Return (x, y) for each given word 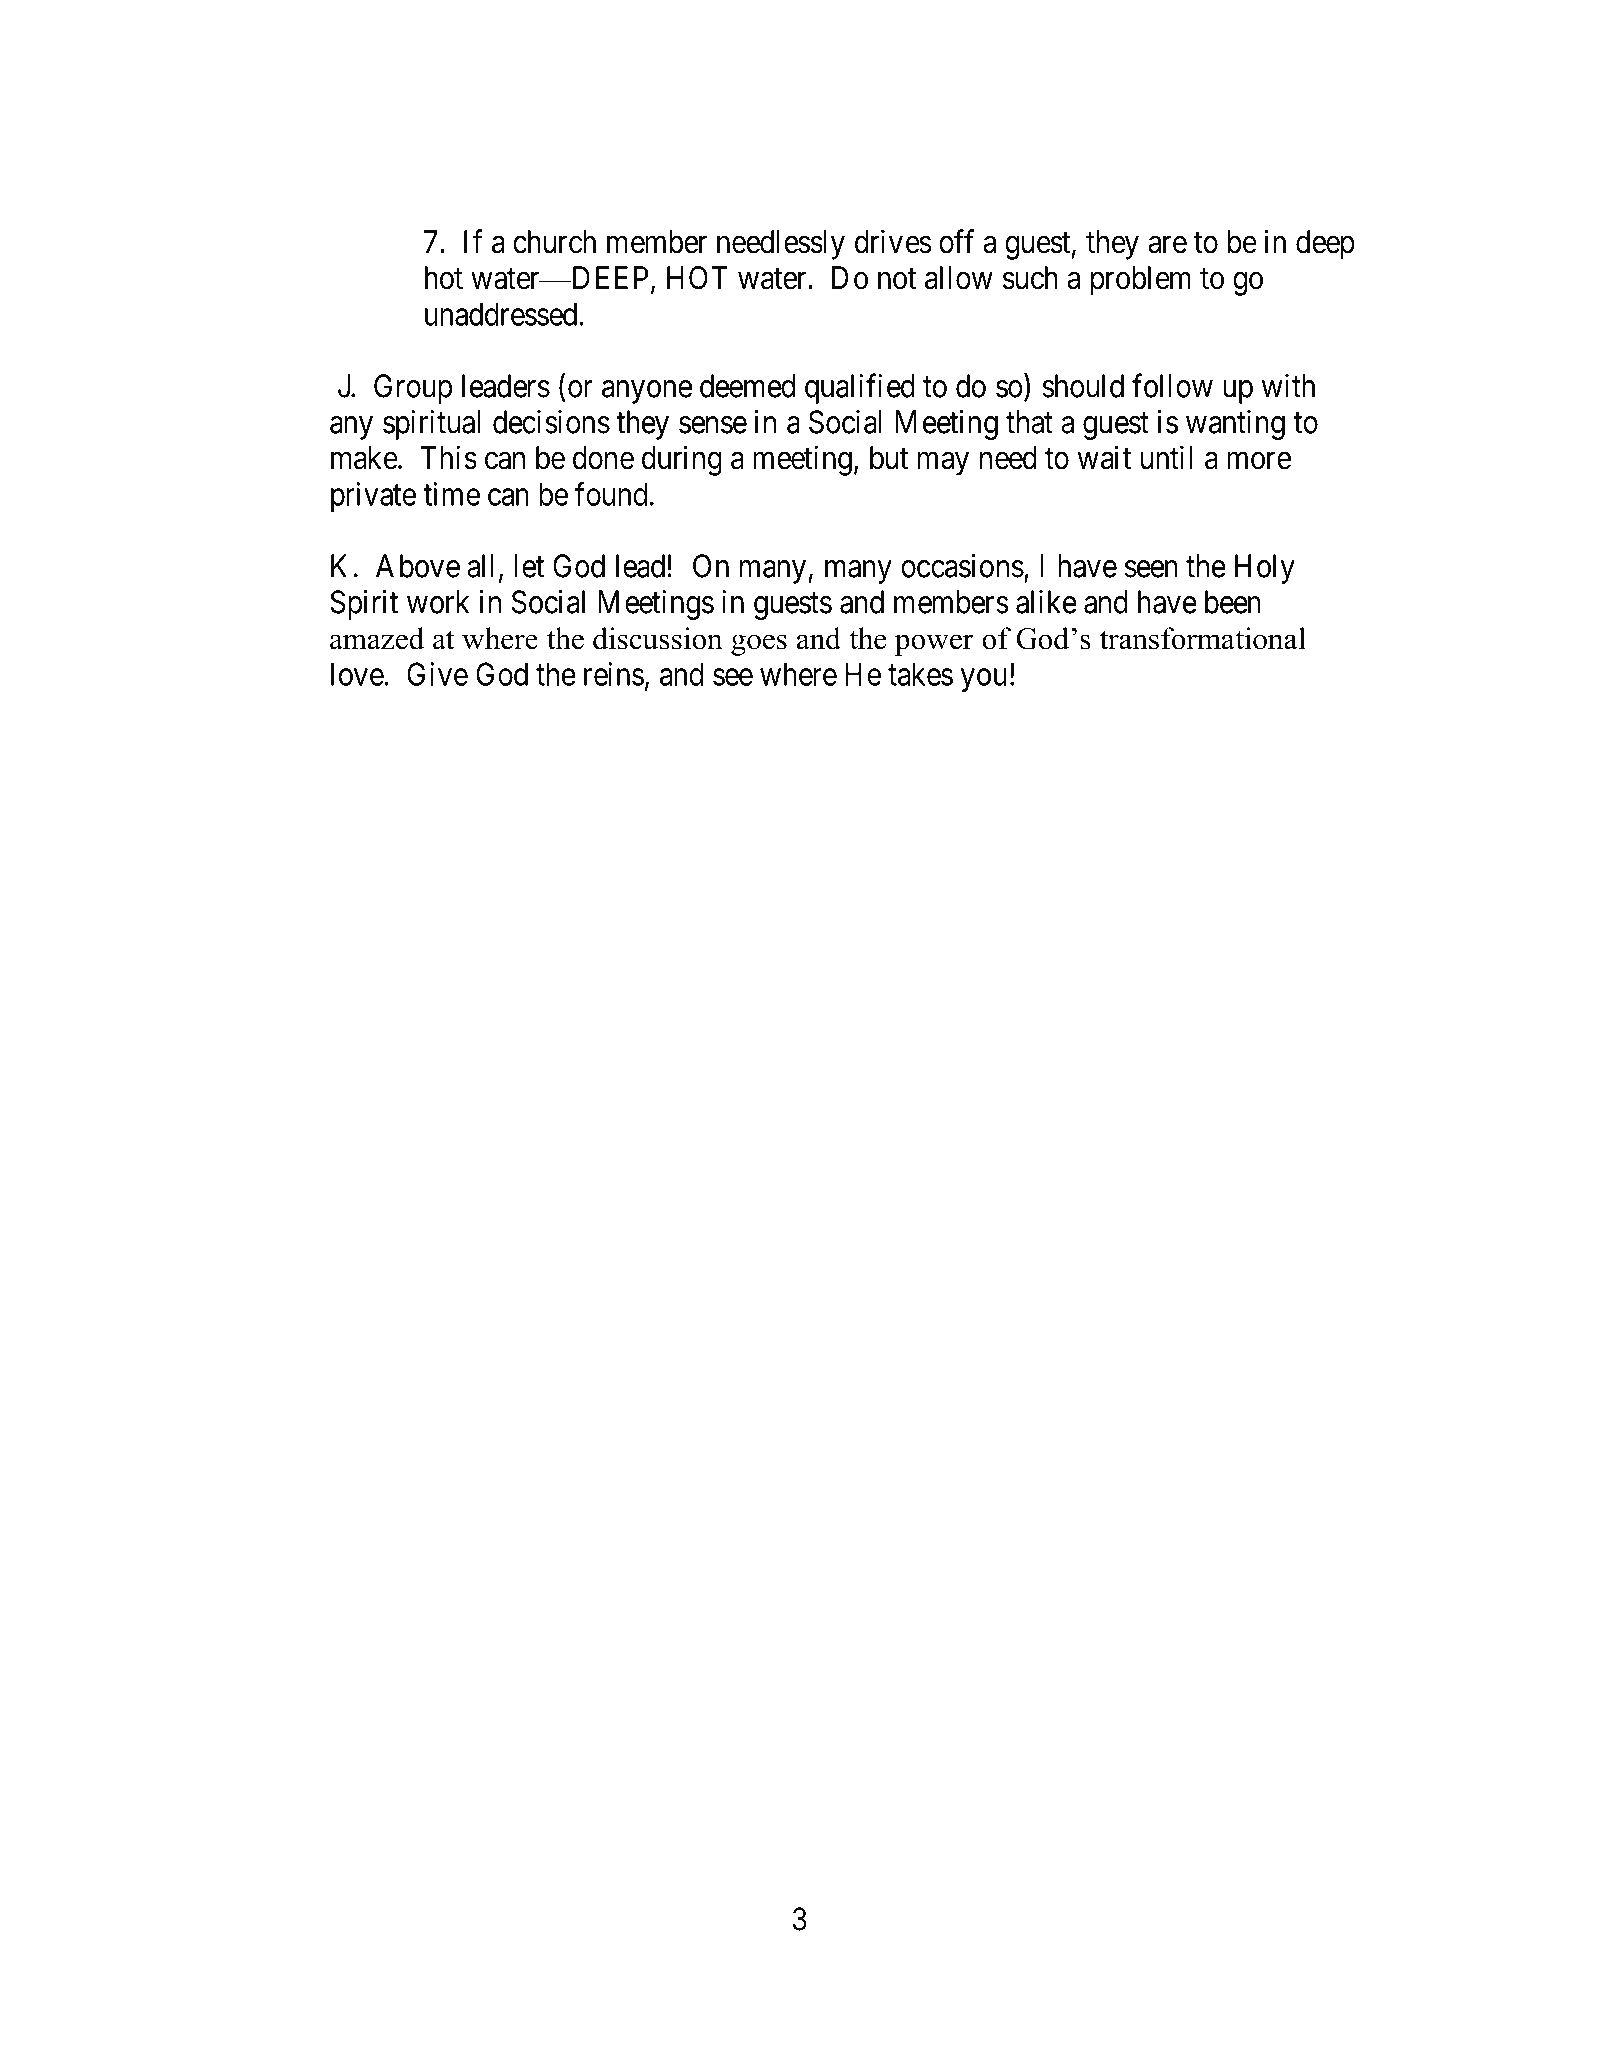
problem (1141, 281)
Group (413, 389)
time (451, 494)
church (554, 242)
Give (437, 674)
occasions (962, 566)
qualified (860, 388)
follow (1172, 385)
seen (1151, 569)
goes (759, 645)
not (897, 279)
